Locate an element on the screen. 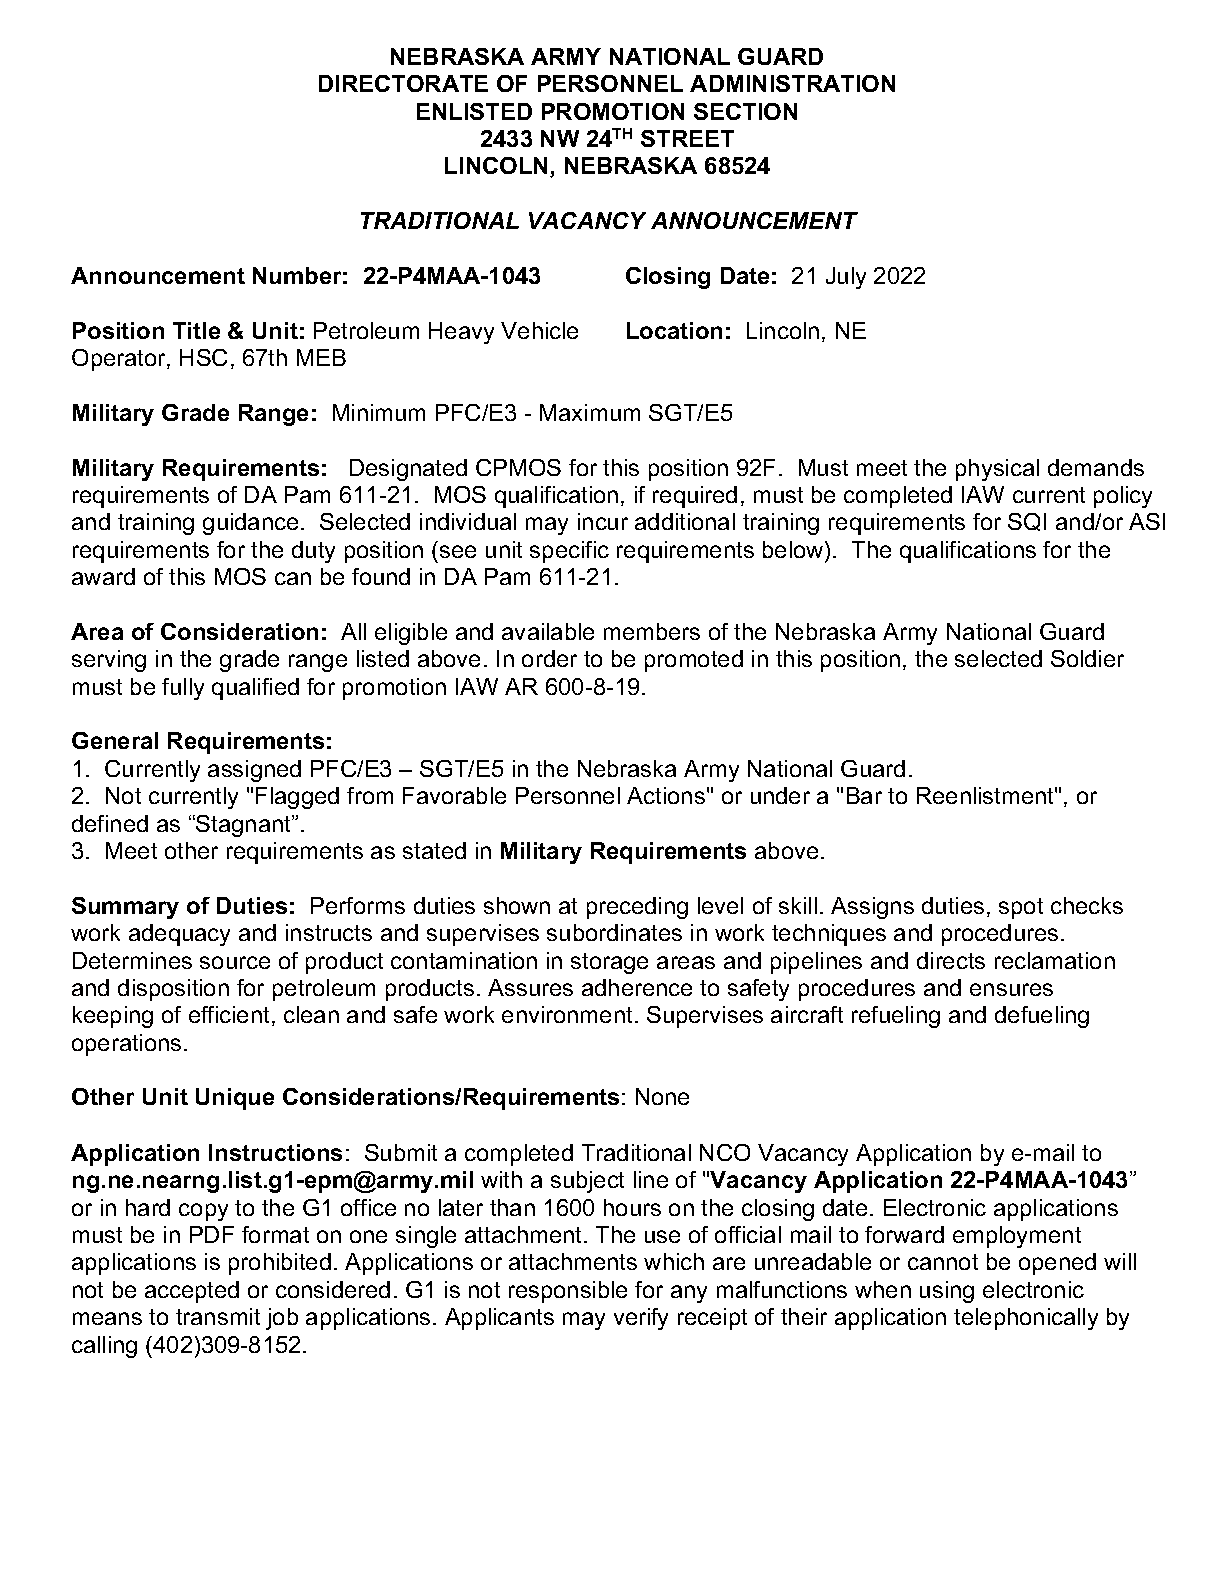  qualified is located at coordinates (255, 689).
